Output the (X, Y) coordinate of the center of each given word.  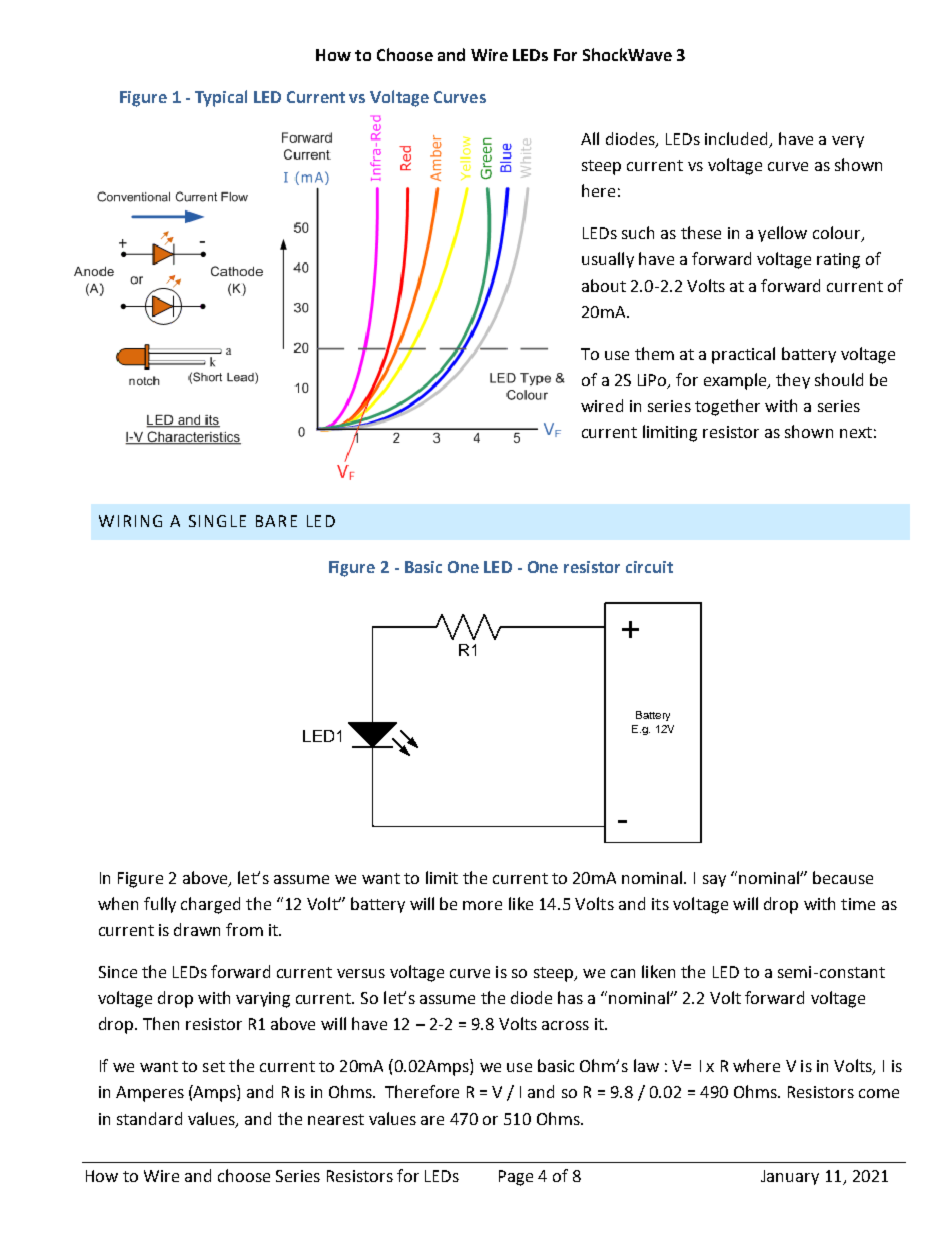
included (737, 140)
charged (210, 905)
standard (149, 1118)
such (638, 232)
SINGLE (217, 521)
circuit (649, 567)
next (856, 432)
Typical (221, 98)
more (482, 905)
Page (516, 1178)
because (843, 877)
